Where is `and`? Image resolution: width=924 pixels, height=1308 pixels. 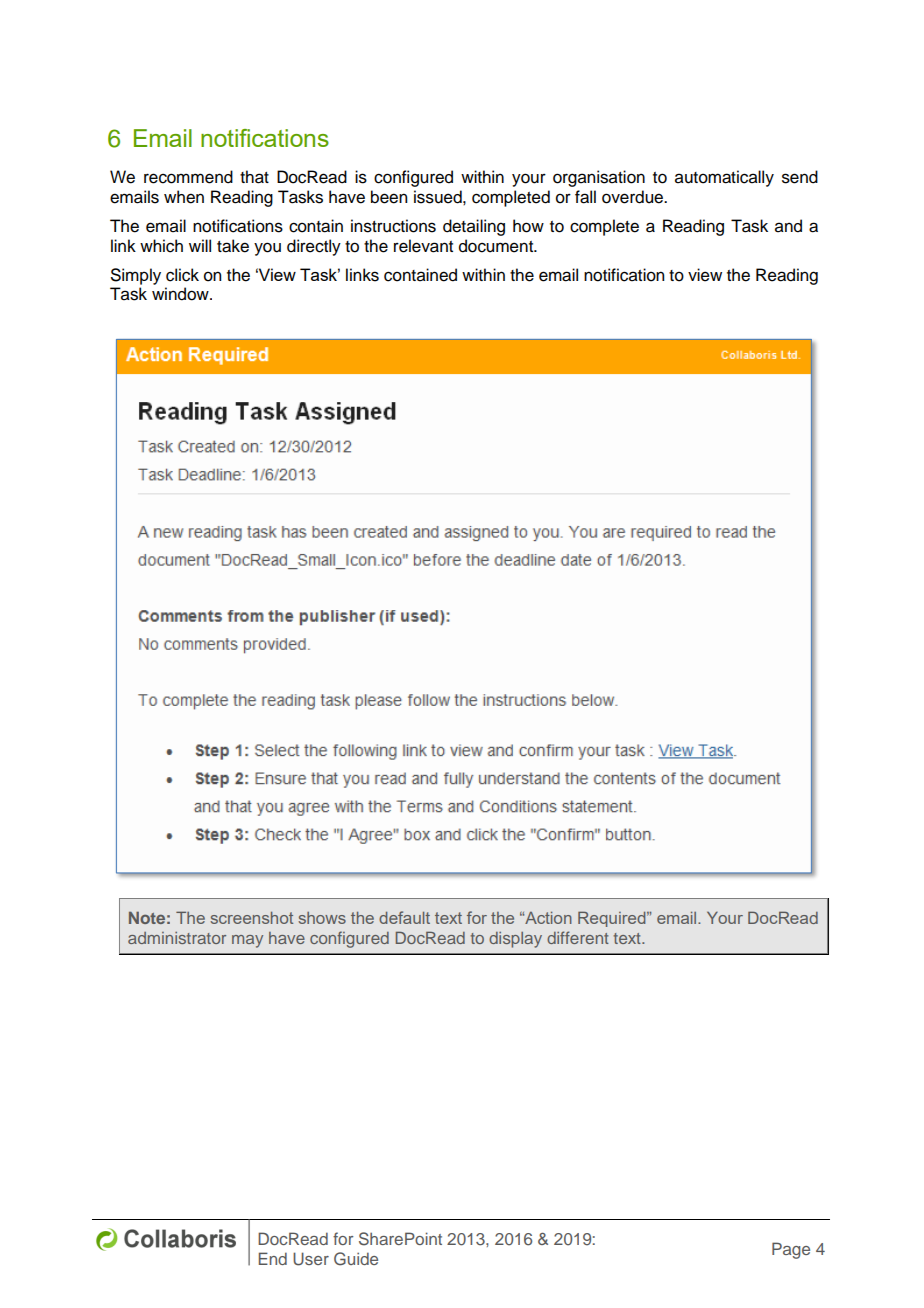
and is located at coordinates (788, 226).
